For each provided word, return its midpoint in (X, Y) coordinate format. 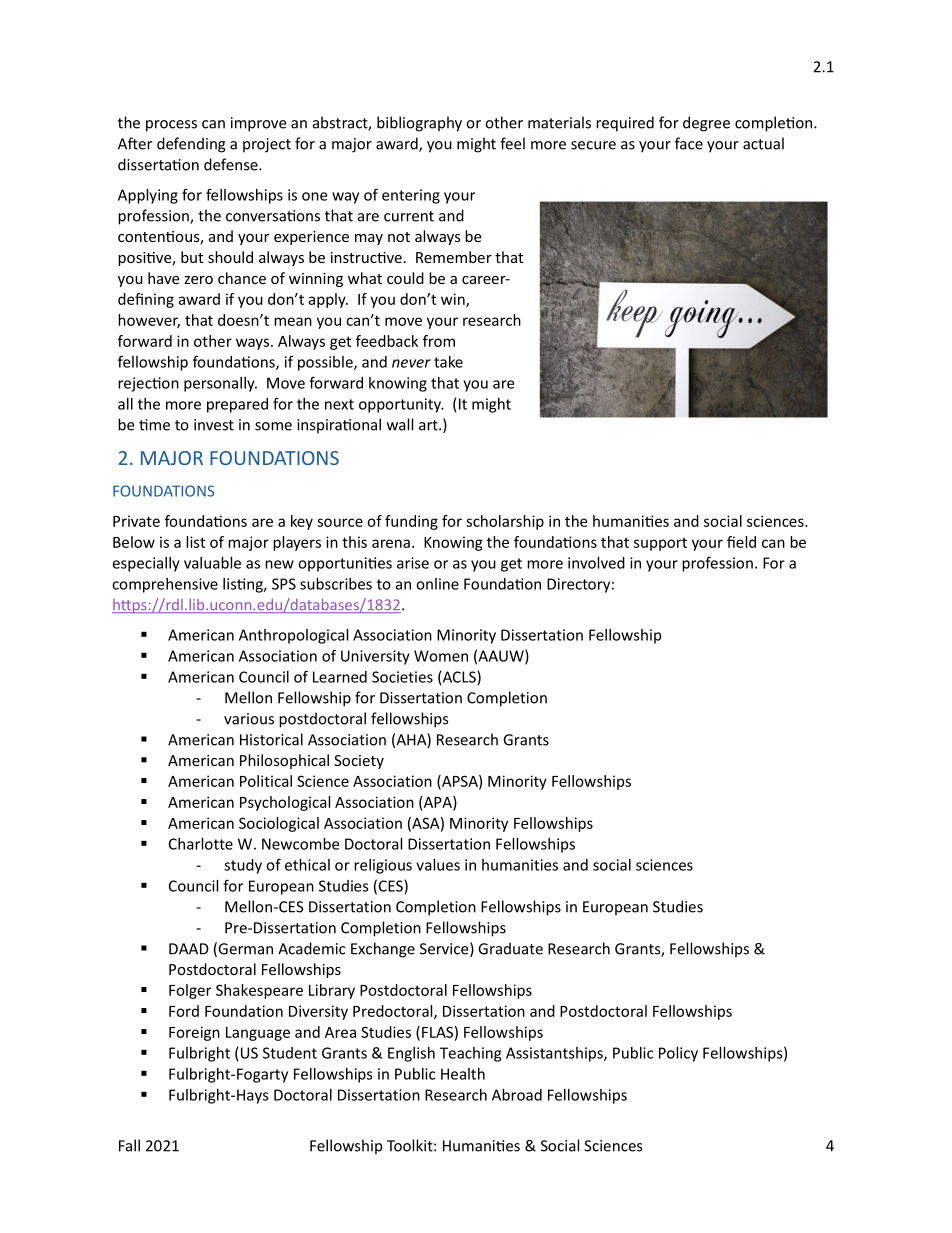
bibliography (419, 124)
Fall (129, 1145)
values (438, 865)
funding (411, 522)
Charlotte (201, 844)
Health (463, 1074)
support (660, 544)
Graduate (510, 948)
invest (214, 425)
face (689, 143)
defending (191, 145)
